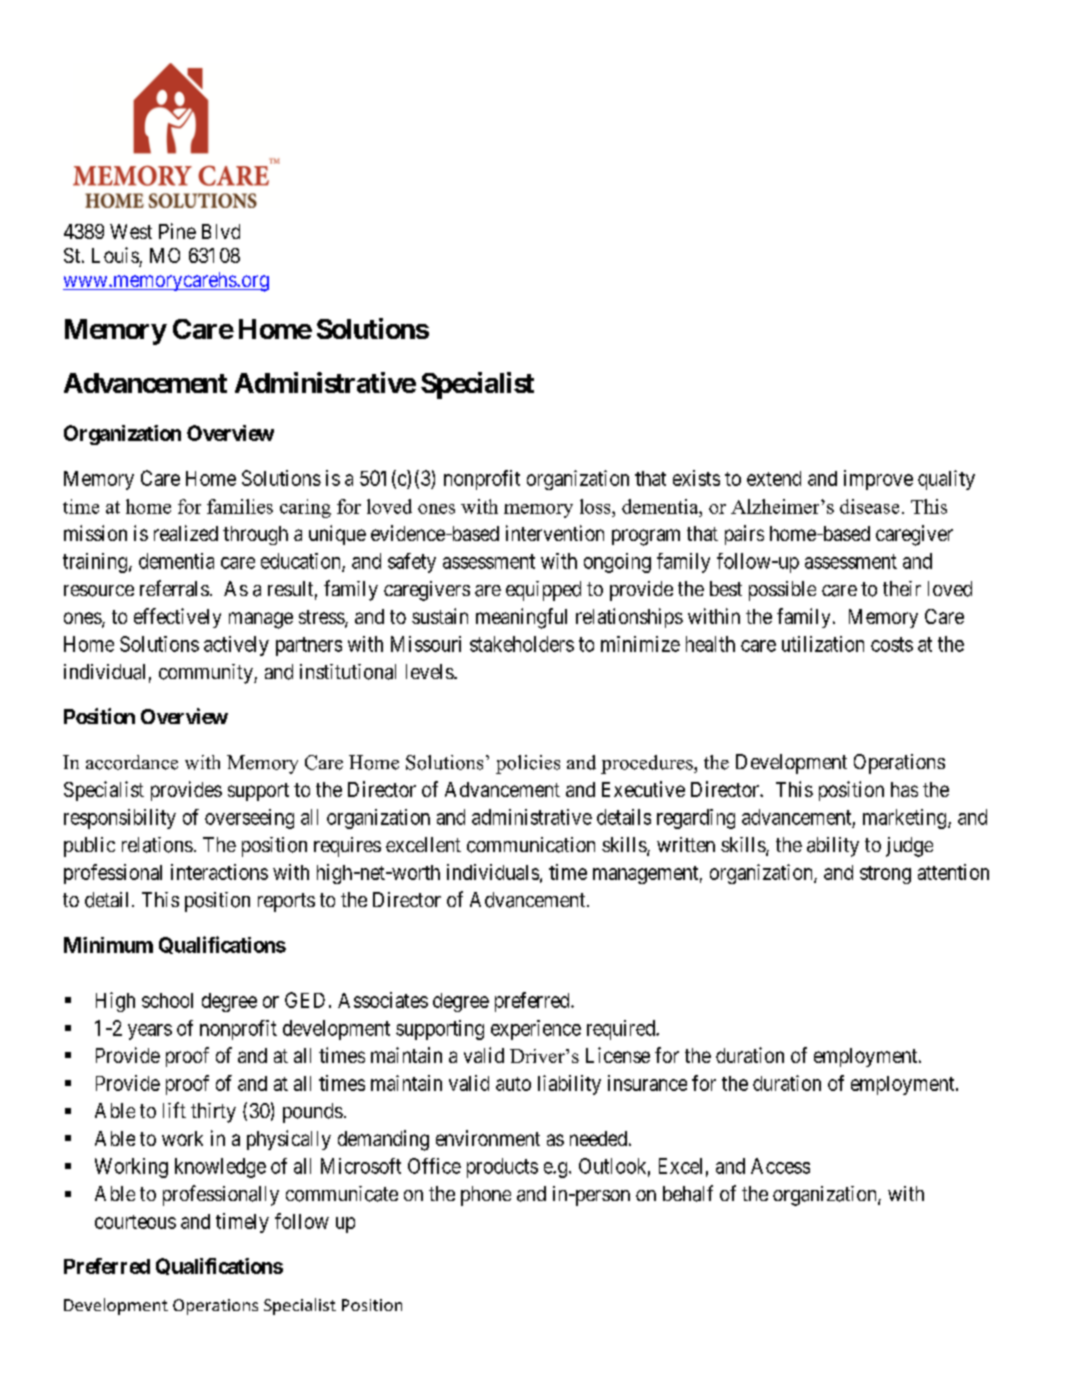 This document has height=1379, width=1066. Describe the element at coordinates (878, 480) in the document. I see `improve` at that location.
